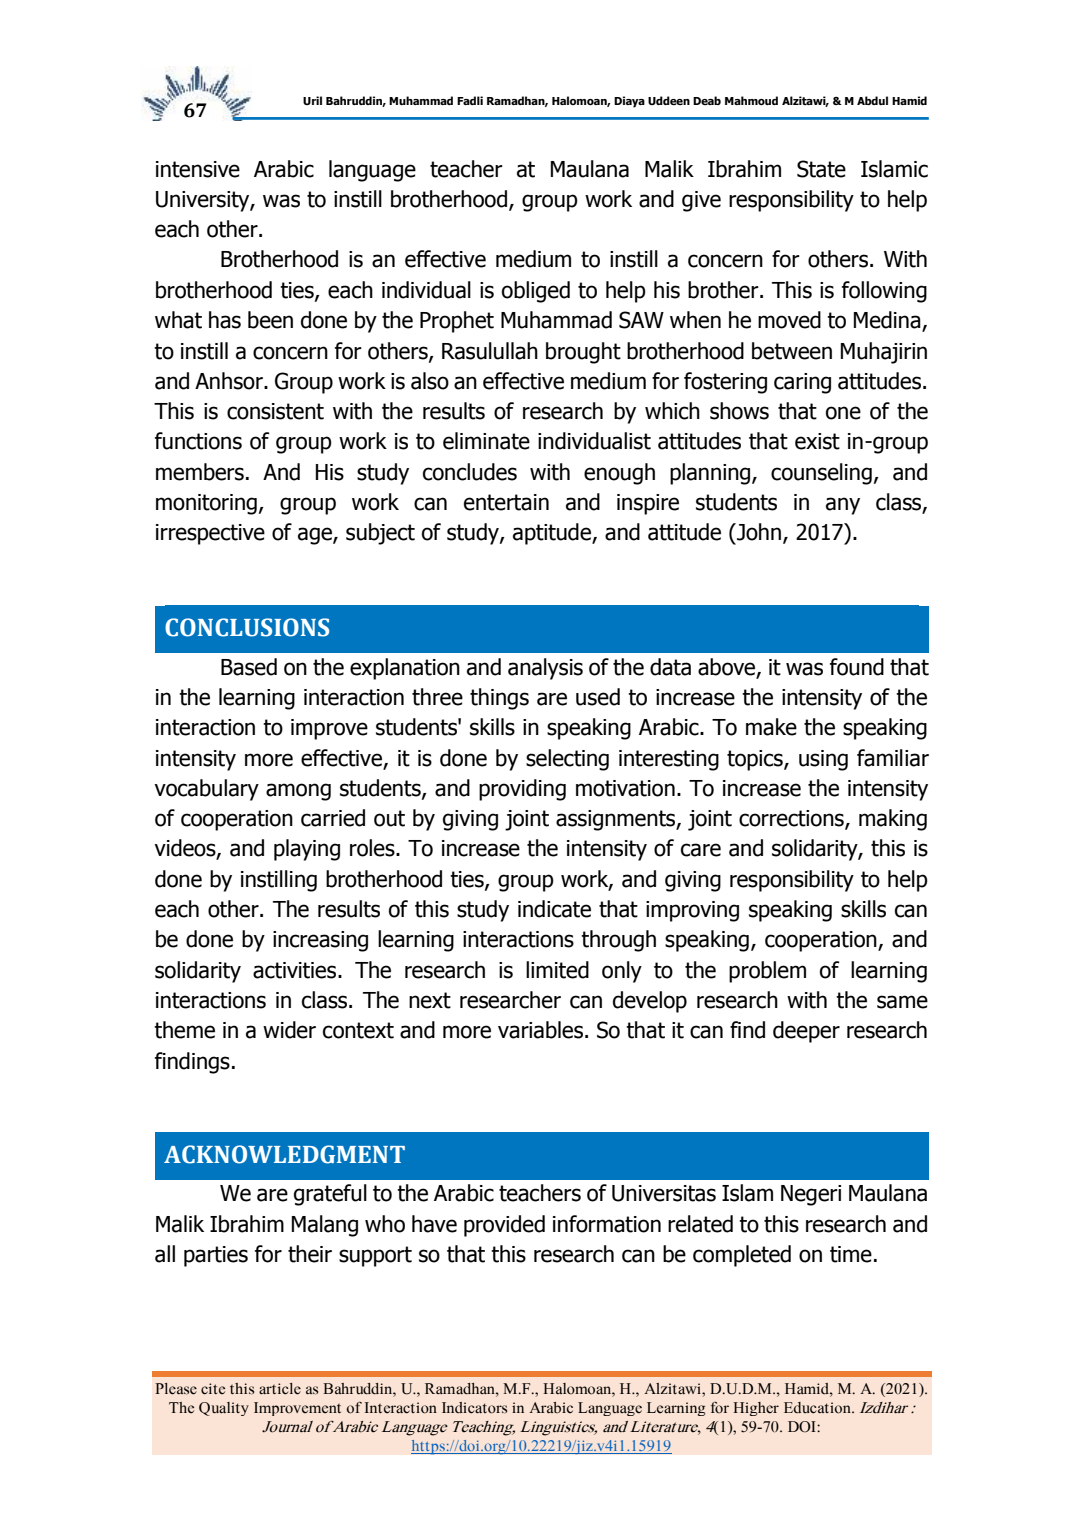 The image size is (1083, 1532). What do you see at coordinates (536, 292) in the screenshot?
I see `obliged` at bounding box center [536, 292].
